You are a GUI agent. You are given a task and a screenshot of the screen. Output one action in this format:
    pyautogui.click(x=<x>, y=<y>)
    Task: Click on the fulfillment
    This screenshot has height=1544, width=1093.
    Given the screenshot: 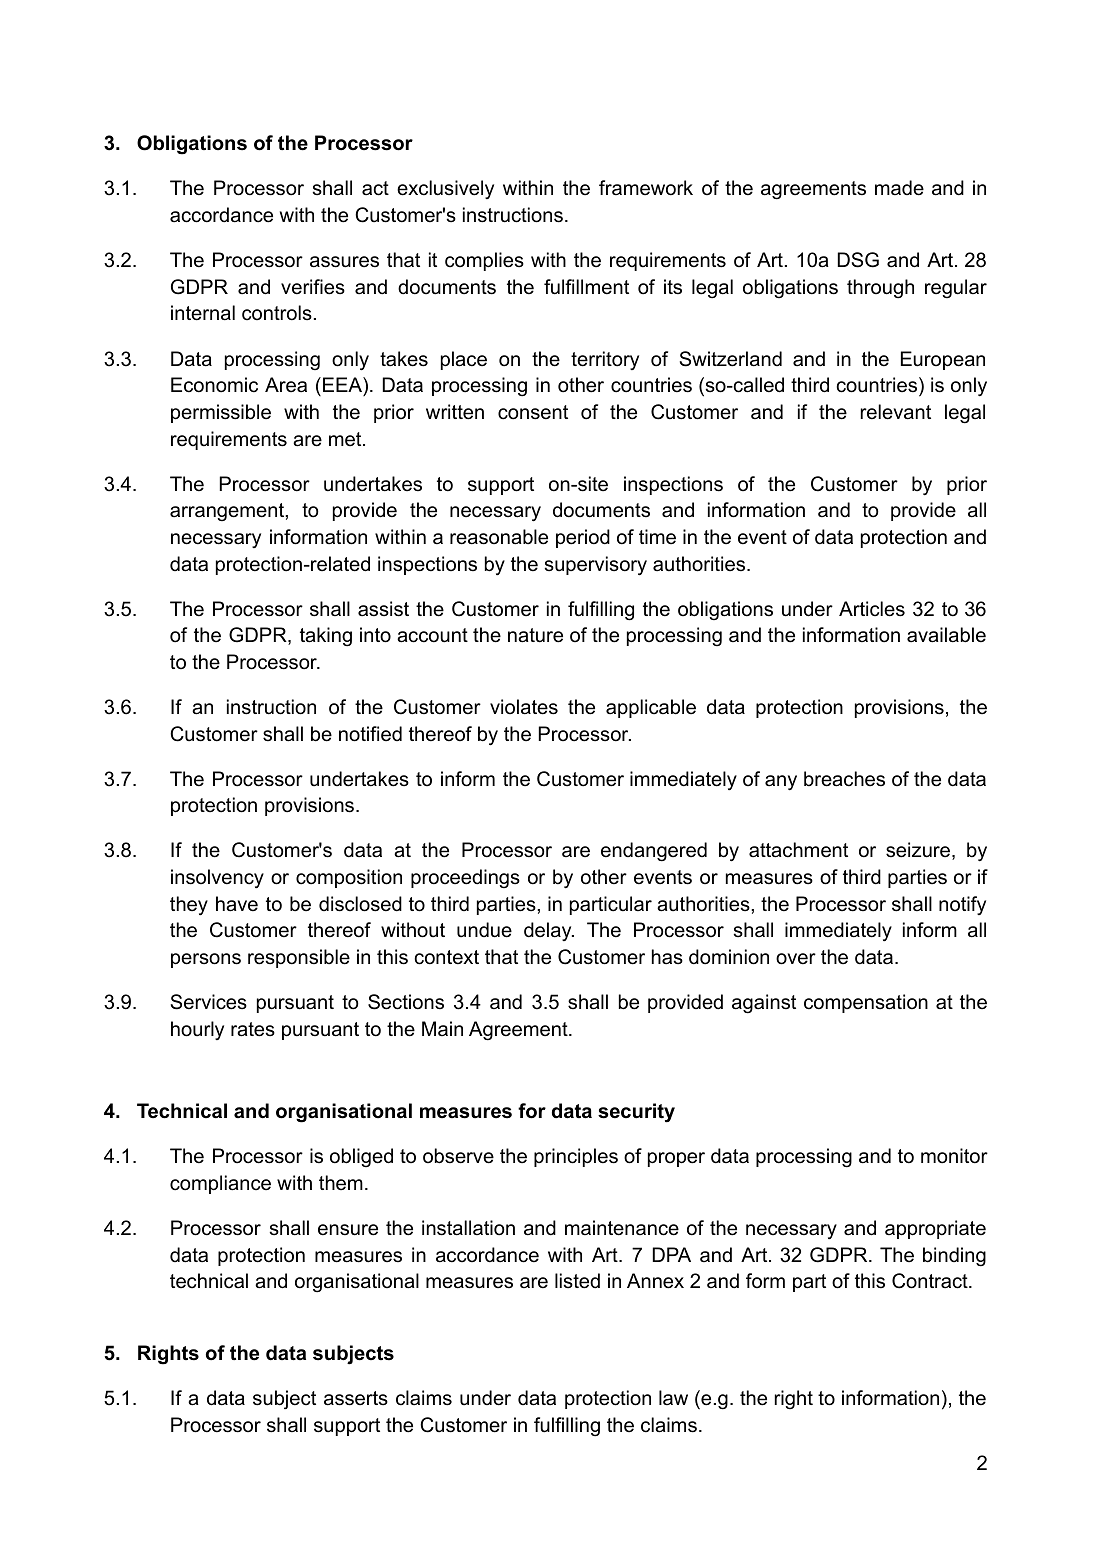 What is the action you would take?
    pyautogui.click(x=586, y=287)
